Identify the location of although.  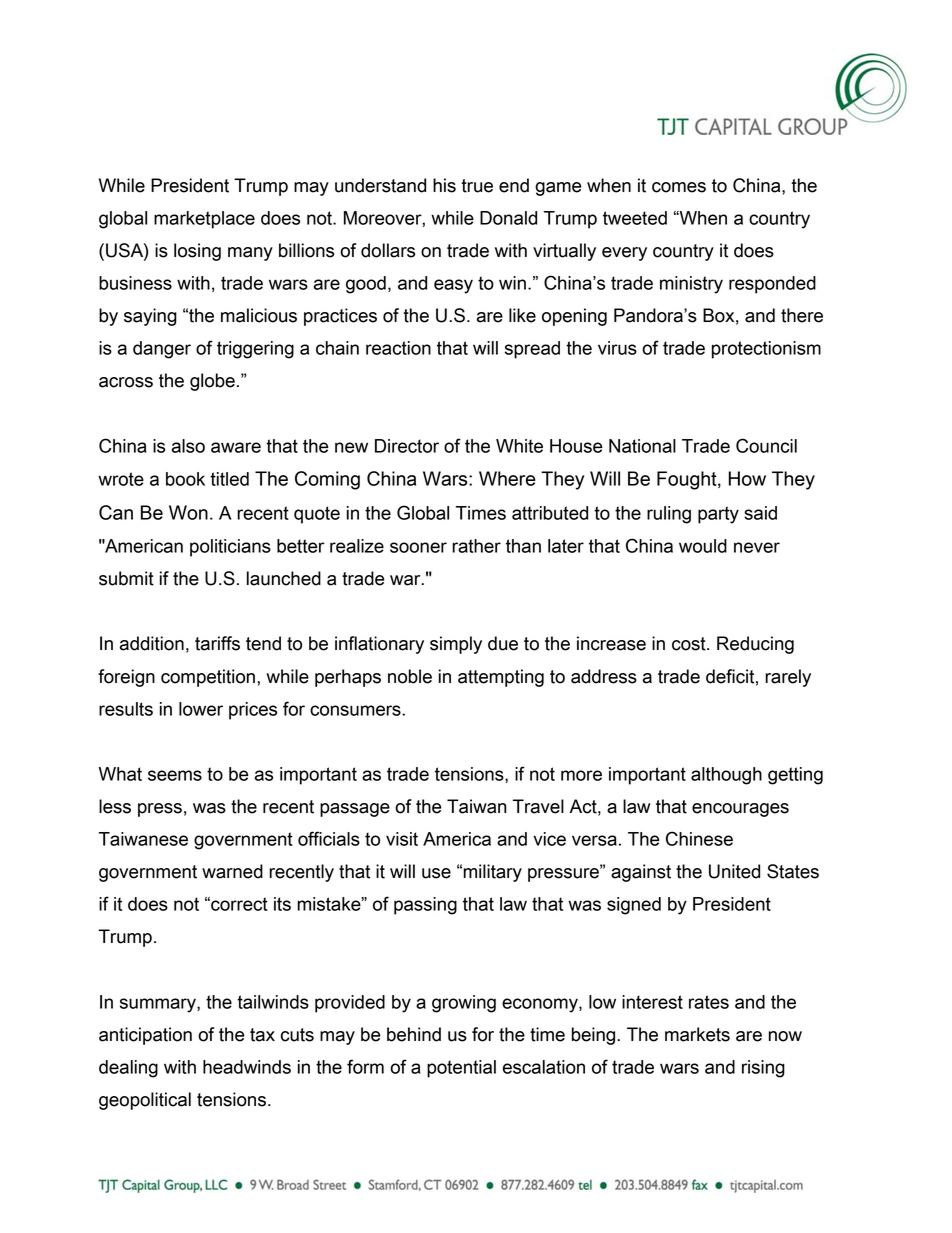
(726, 776).
